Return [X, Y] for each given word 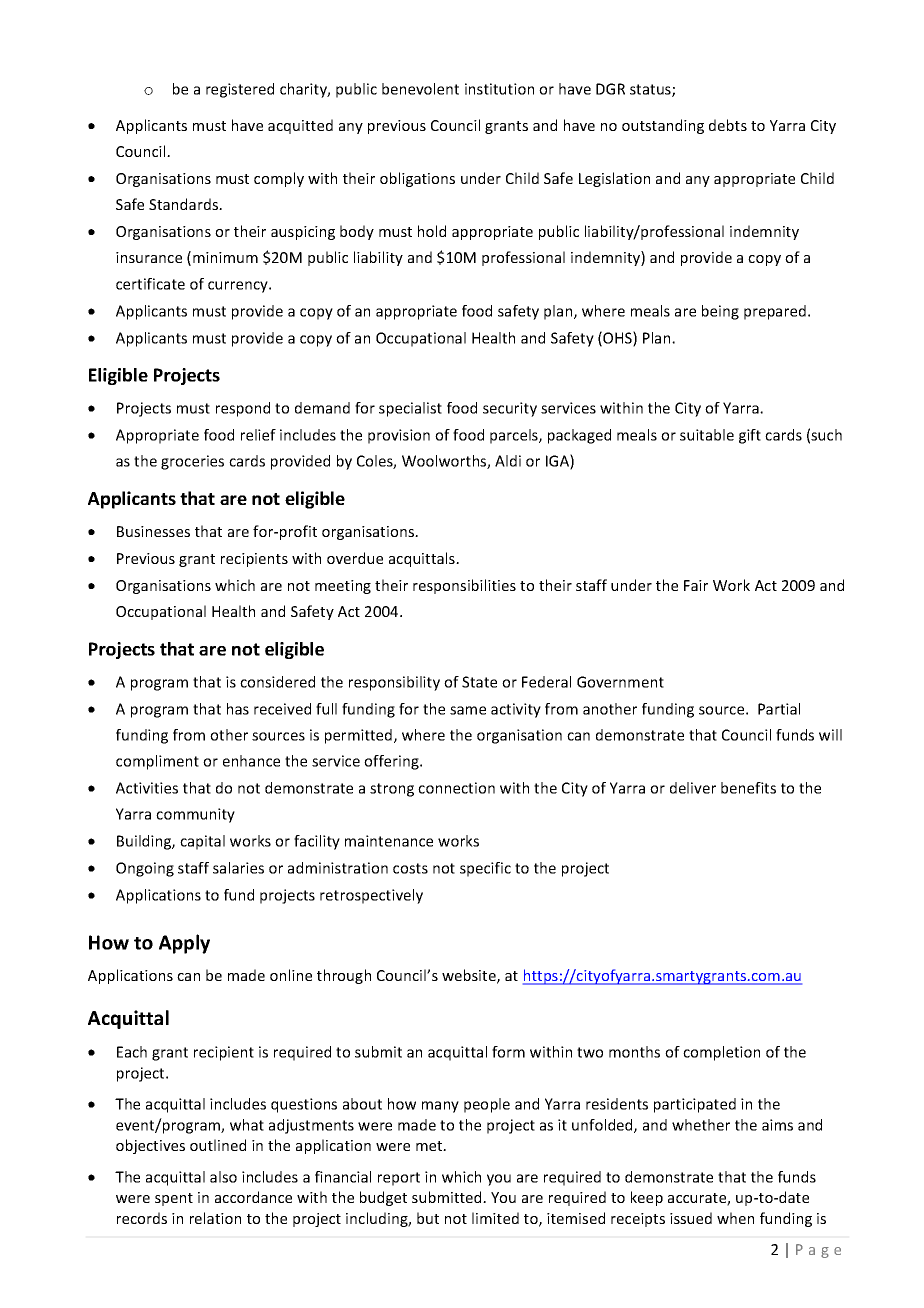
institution [499, 89]
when [735, 1218]
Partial [779, 709]
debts [728, 125]
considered [277, 682]
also [223, 1177]
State [479, 682]
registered [240, 90]
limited [495, 1218]
